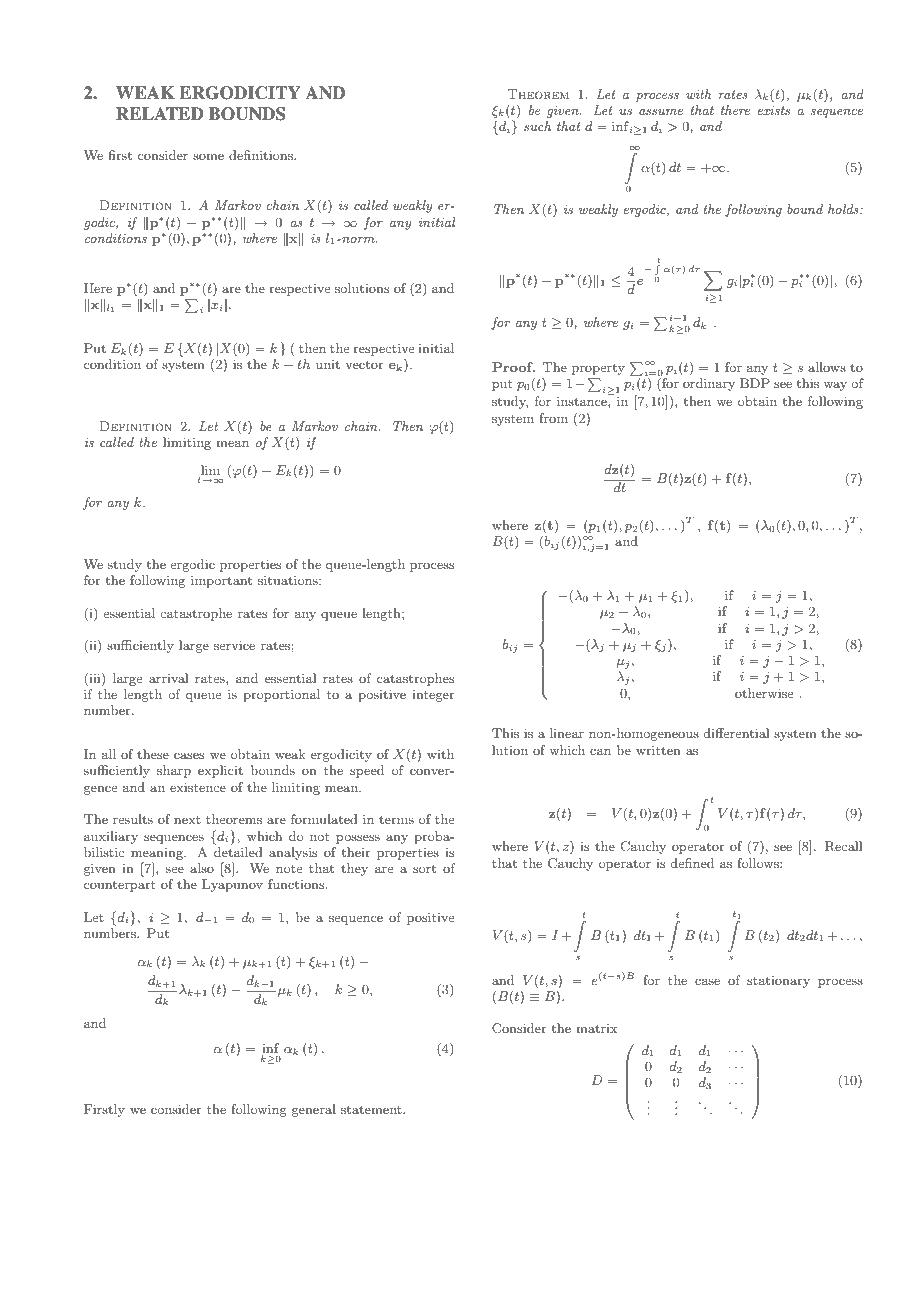  Describe the element at coordinates (764, 693) in the page. I see `otherwise` at that location.
